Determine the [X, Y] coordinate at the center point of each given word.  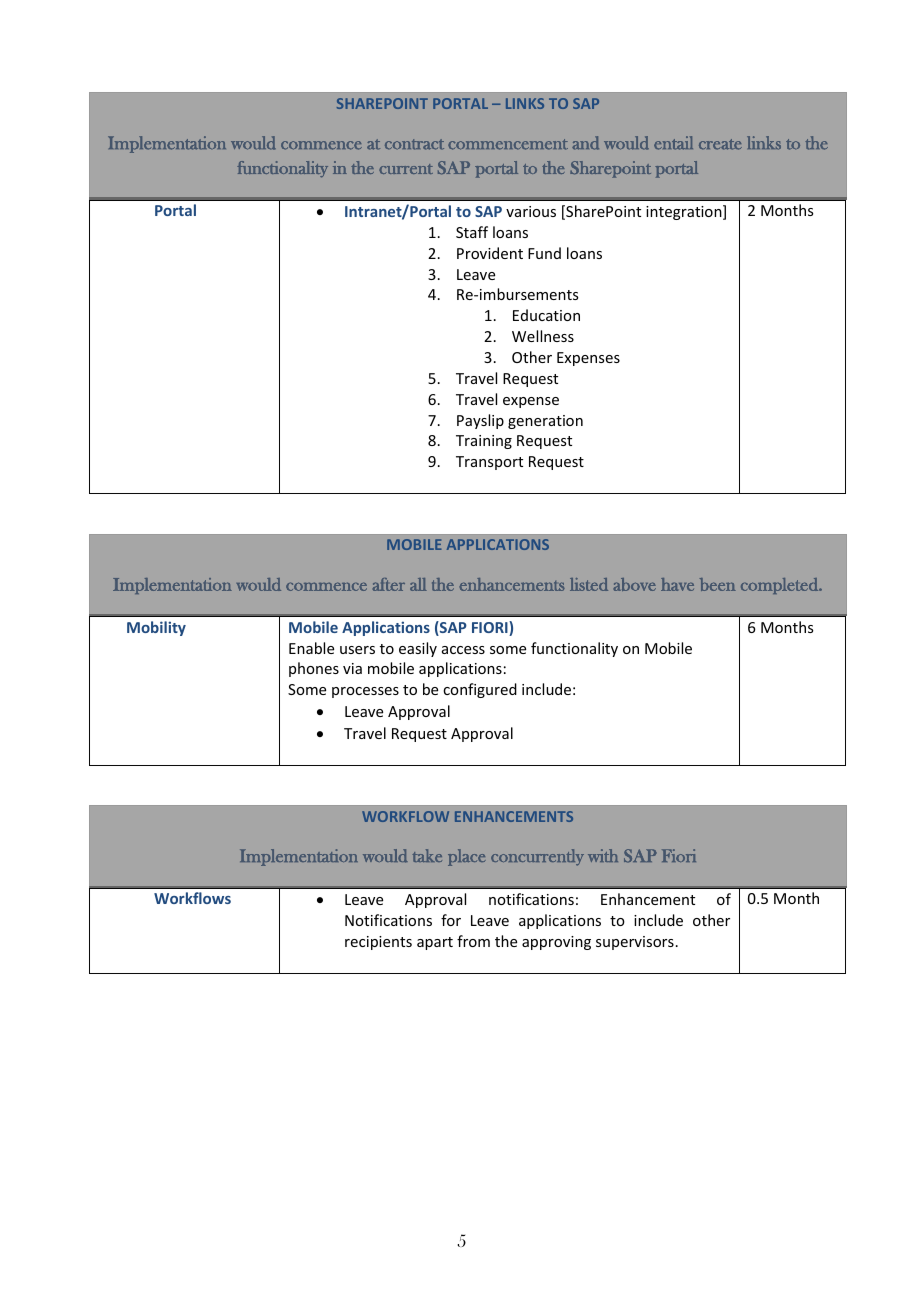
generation [545, 422]
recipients [378, 943]
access [463, 650]
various [531, 211]
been [718, 584]
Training [484, 442]
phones [314, 669]
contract [414, 144]
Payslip [480, 421]
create [720, 144]
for [451, 920]
